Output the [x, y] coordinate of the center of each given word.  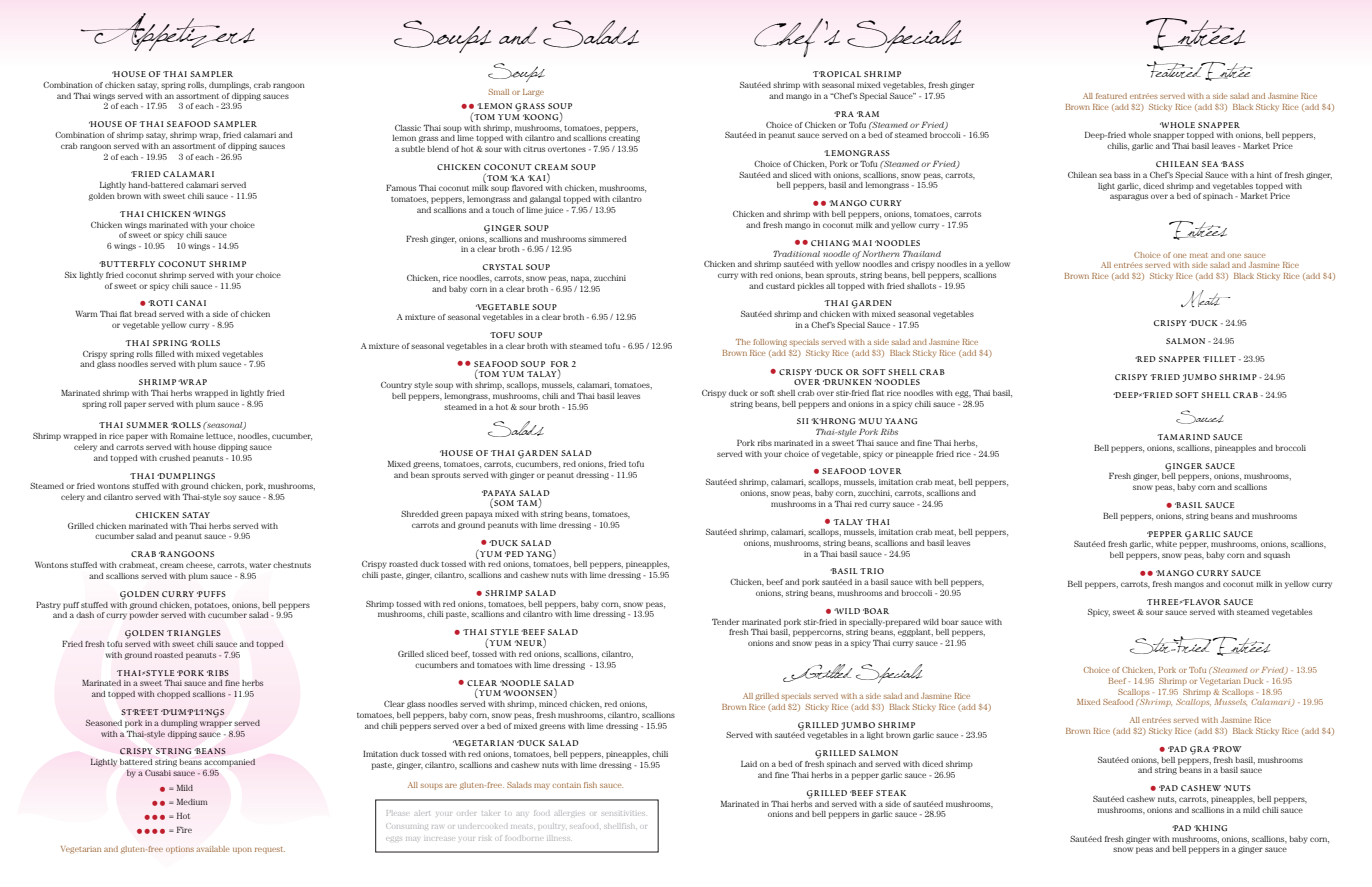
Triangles [194, 633]
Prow [1227, 749]
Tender [726, 622]
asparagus [1129, 197]
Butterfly [127, 264]
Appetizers [168, 32]
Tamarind [1183, 437]
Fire [184, 830]
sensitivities [623, 814]
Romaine [187, 436]
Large [533, 93]
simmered [607, 239]
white [1166, 544]
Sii [802, 421]
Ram [868, 114]
